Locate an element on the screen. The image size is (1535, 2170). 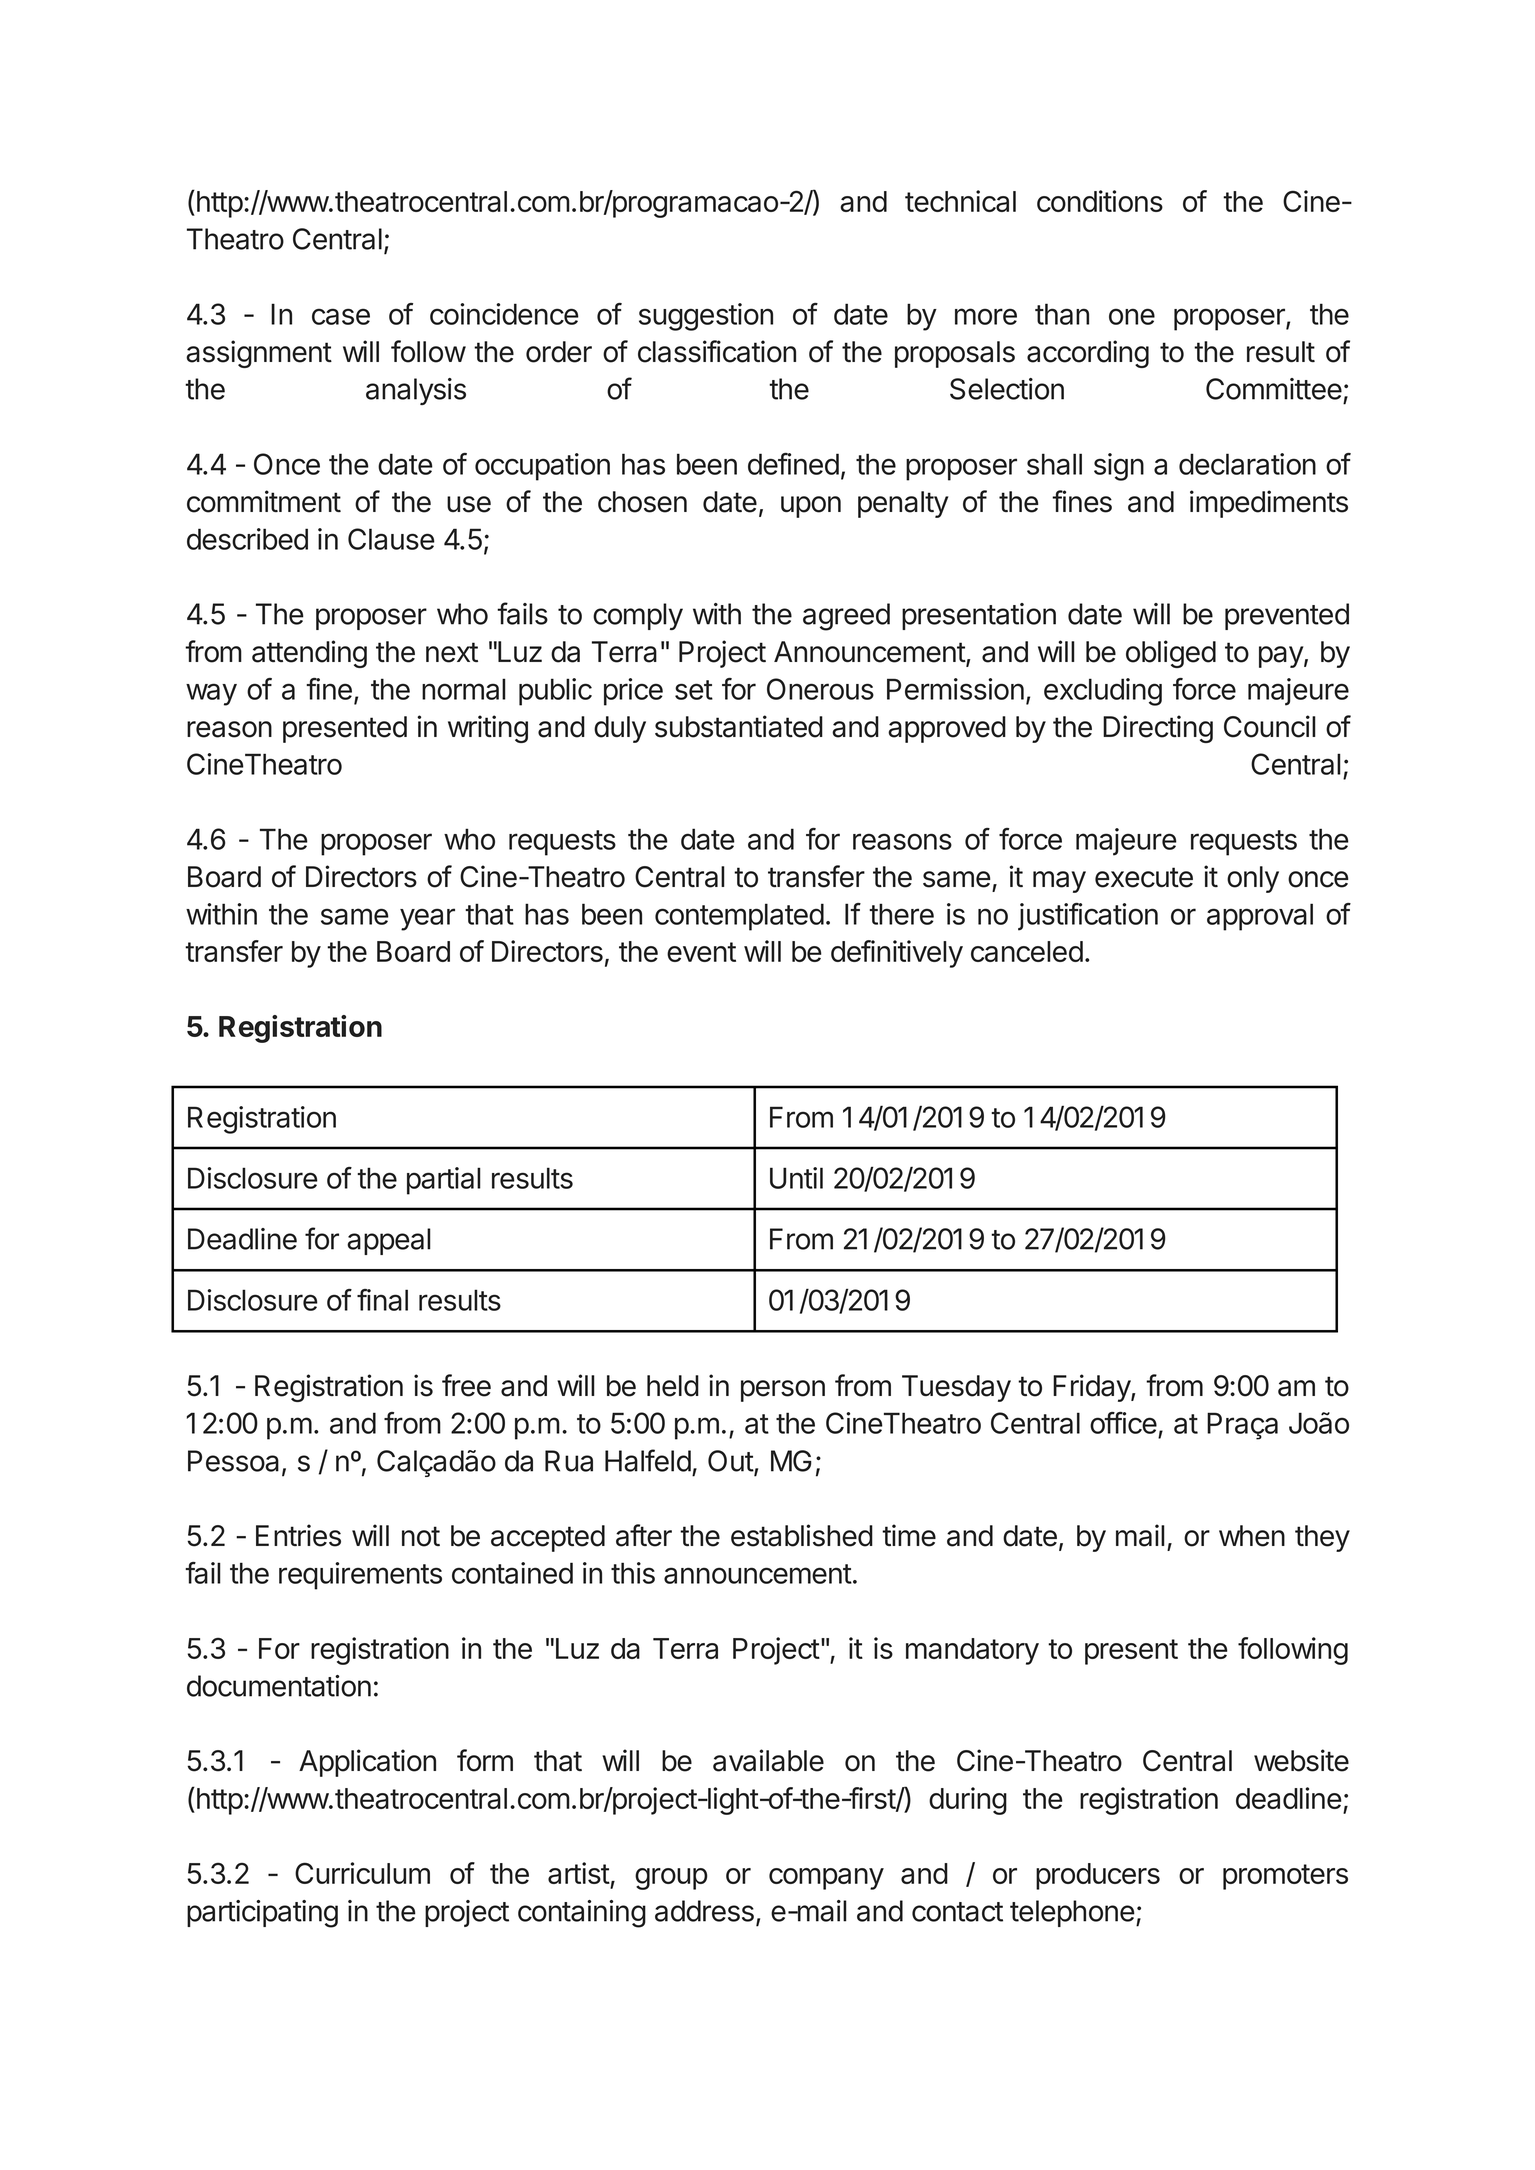
person is located at coordinates (783, 1391).
